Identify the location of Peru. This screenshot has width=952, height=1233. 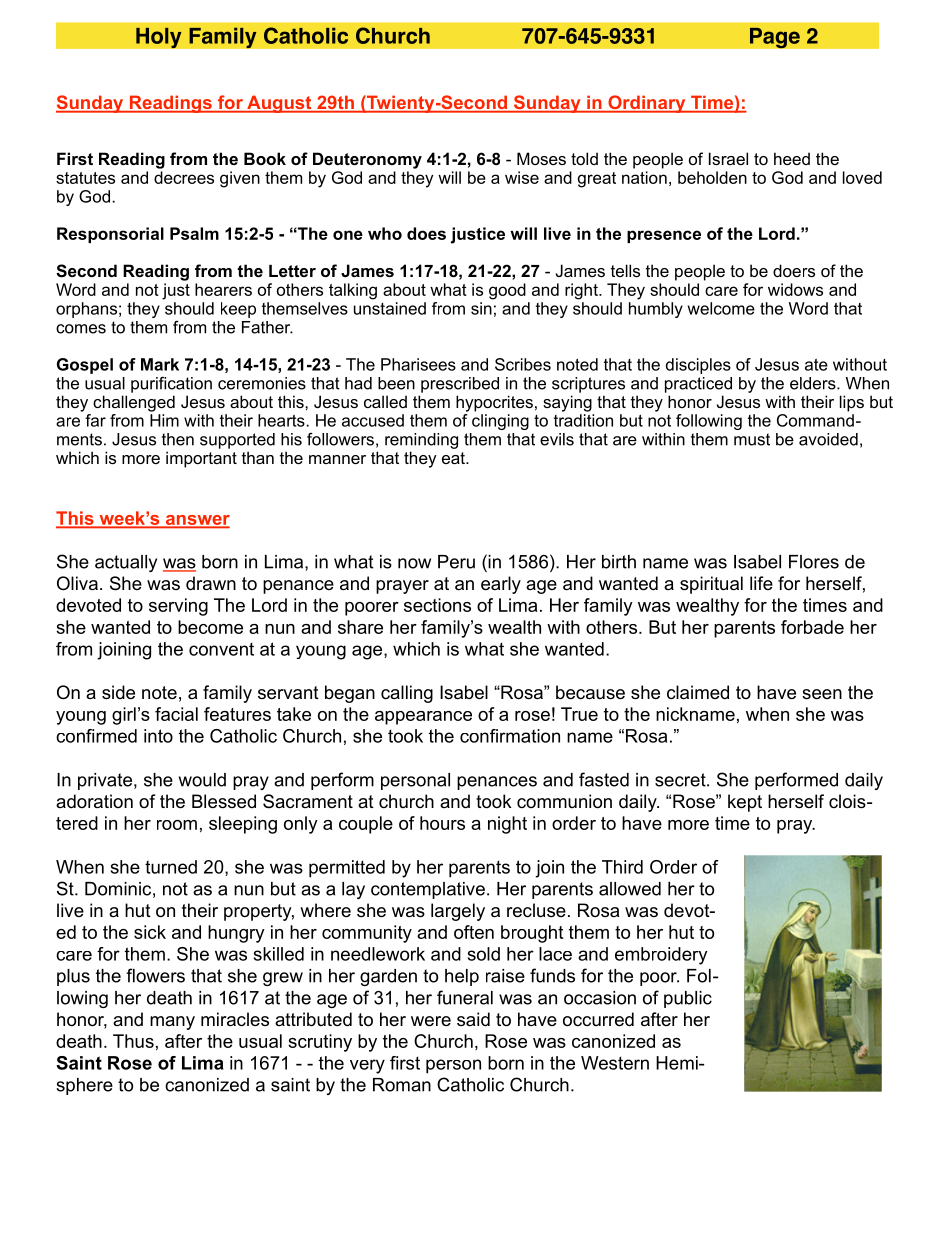
(456, 562).
